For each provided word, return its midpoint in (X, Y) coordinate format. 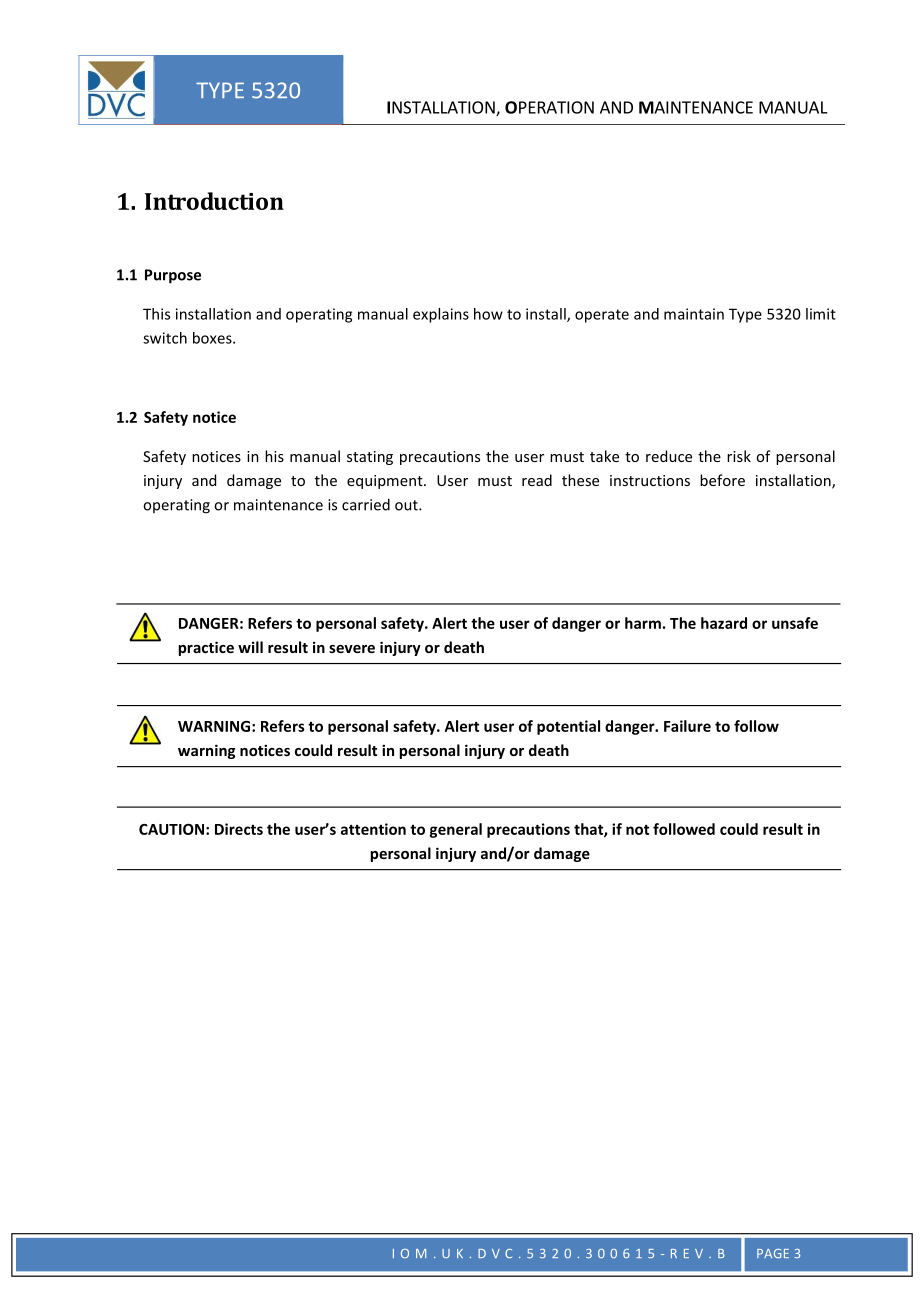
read (537, 480)
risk (739, 456)
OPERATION (549, 107)
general (455, 830)
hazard (724, 623)
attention (373, 829)
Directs (239, 829)
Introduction (214, 201)
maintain (694, 314)
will (250, 647)
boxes (213, 338)
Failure (687, 726)
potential (568, 727)
